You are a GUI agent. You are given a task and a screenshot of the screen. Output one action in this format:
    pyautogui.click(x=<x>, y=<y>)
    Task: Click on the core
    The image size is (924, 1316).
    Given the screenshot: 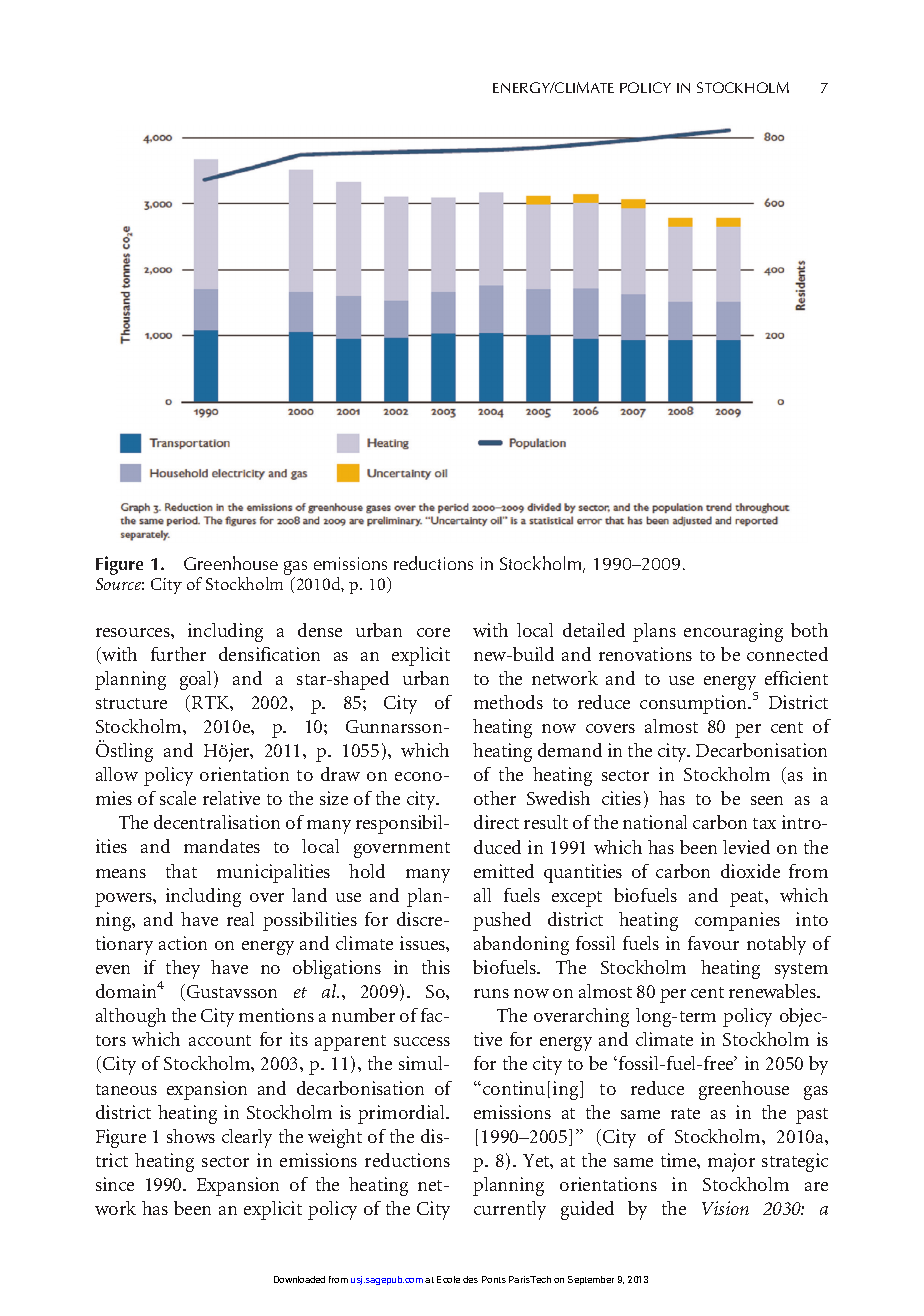 What is the action you would take?
    pyautogui.click(x=433, y=632)
